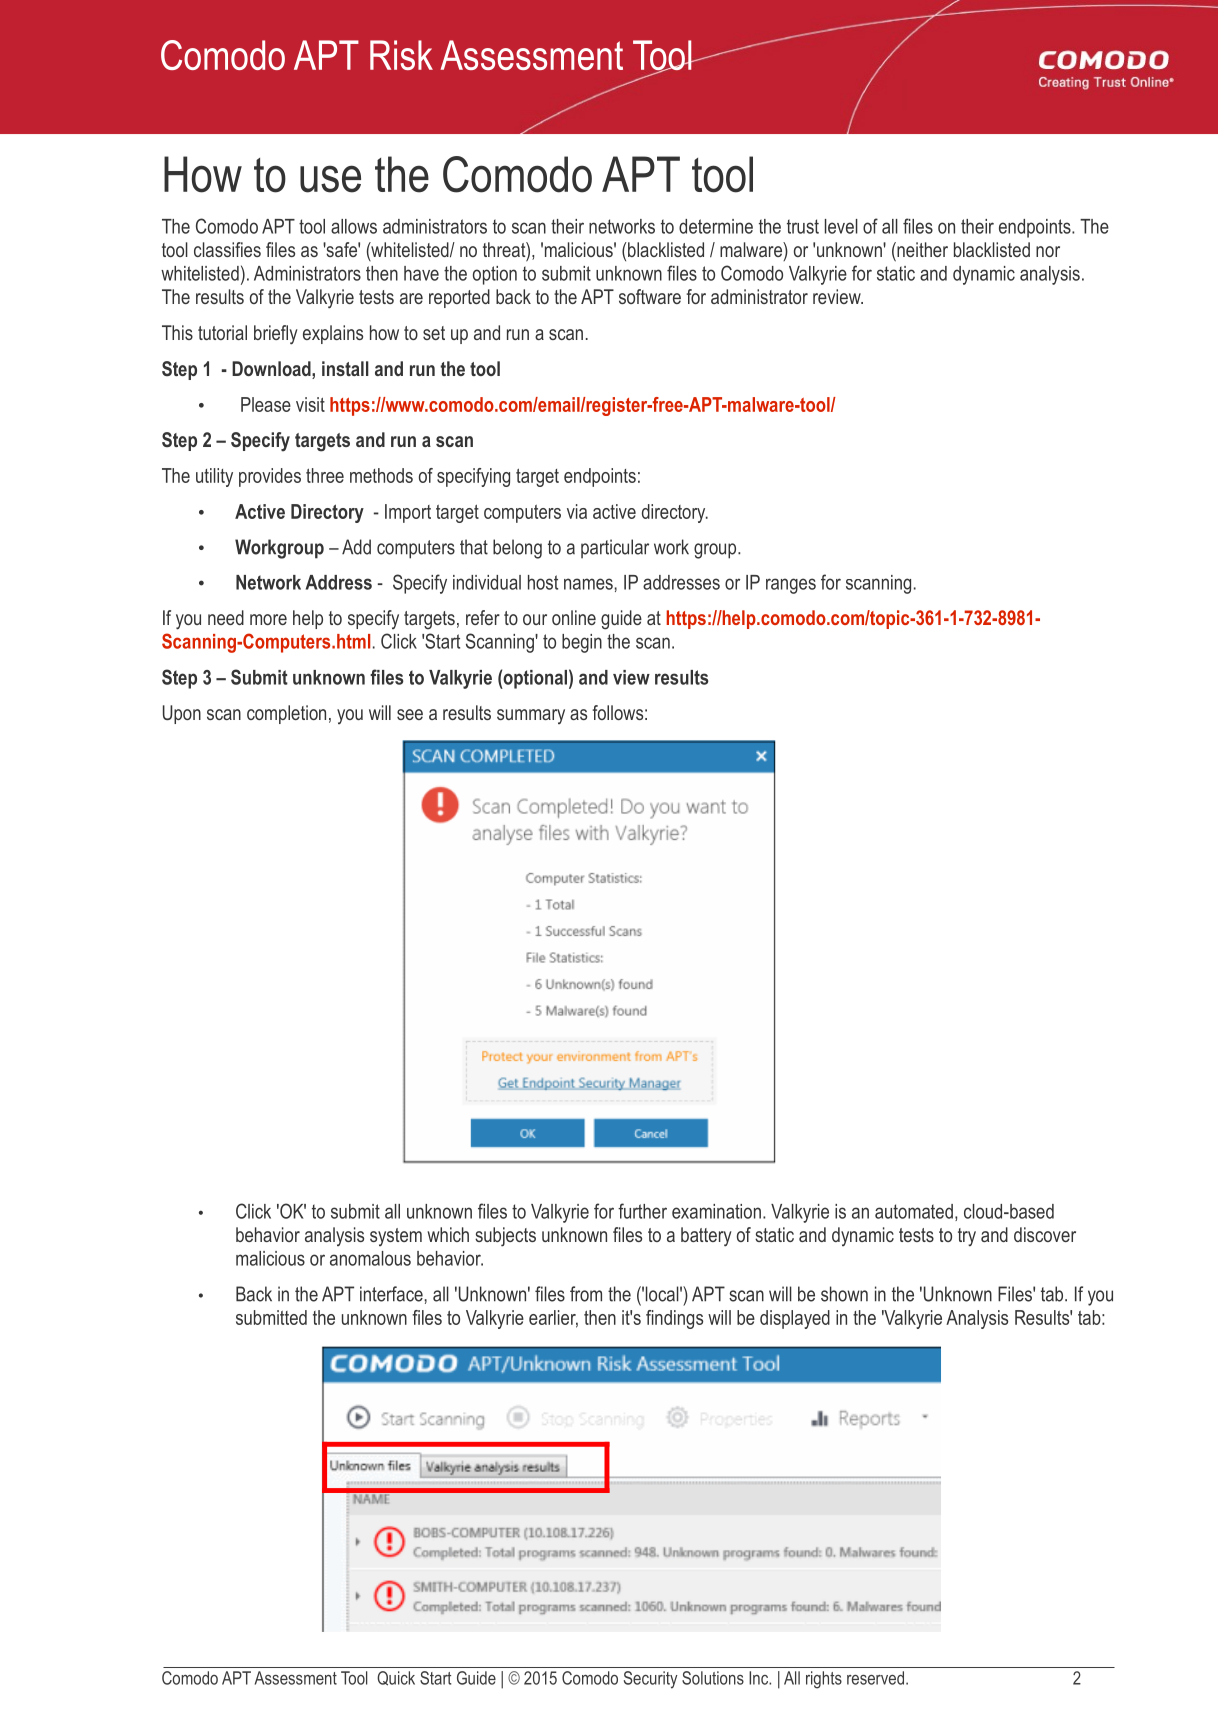 Image resolution: width=1218 pixels, height=1723 pixels. Describe the element at coordinates (330, 179) in the screenshot. I see `use` at that location.
